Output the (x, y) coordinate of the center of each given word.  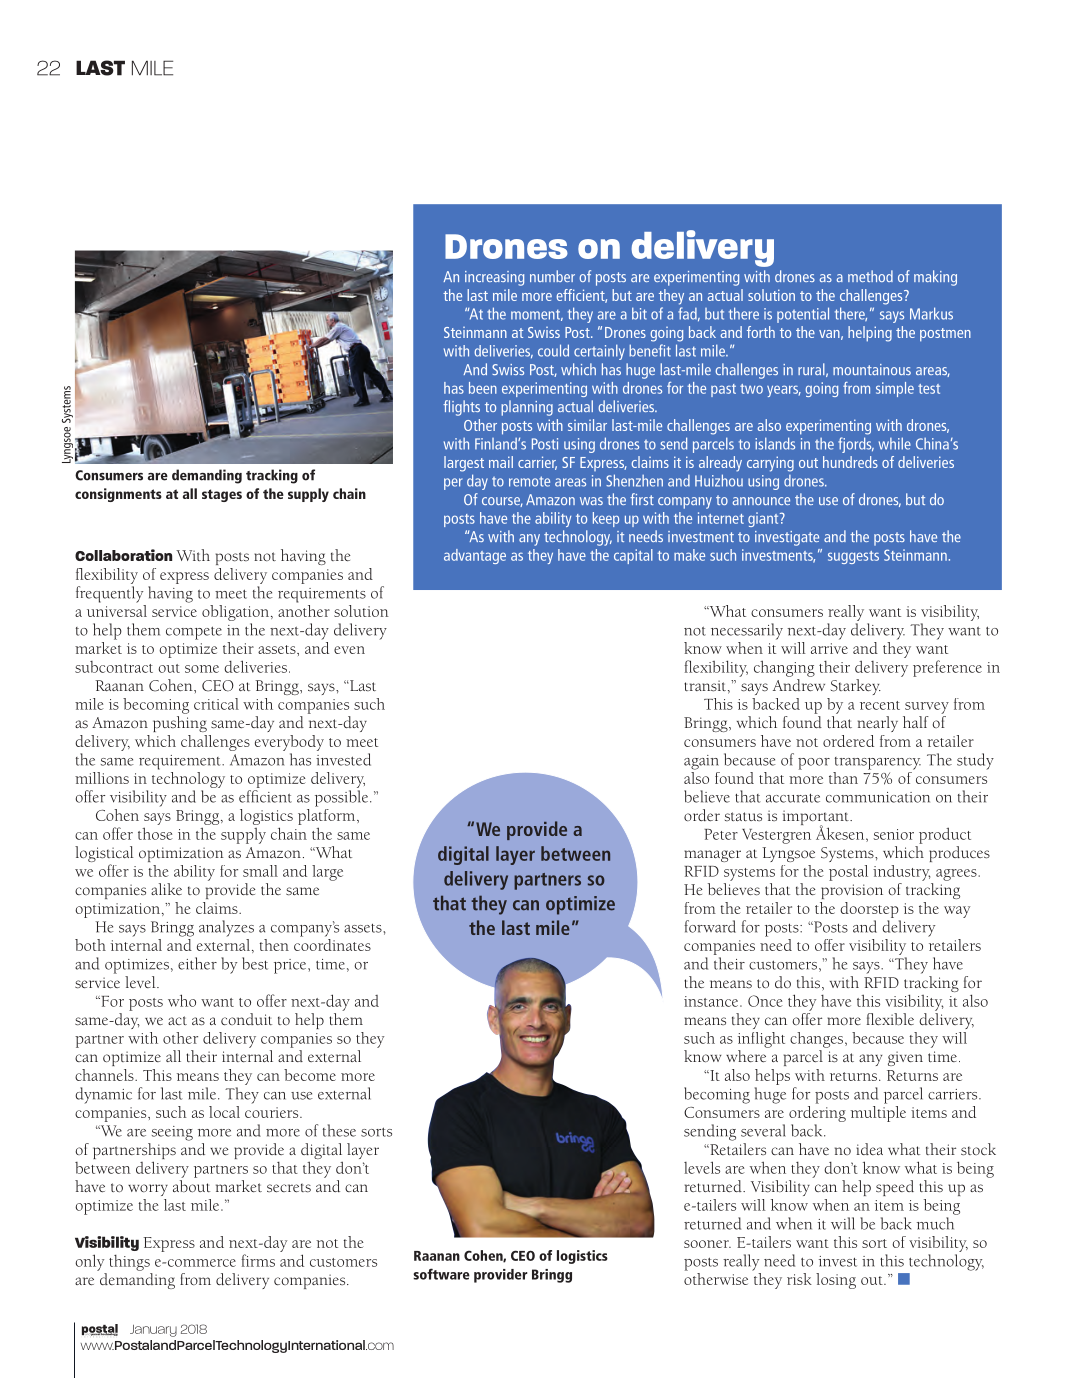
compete (194, 633)
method (870, 276)
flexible (890, 1019)
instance (712, 1001)
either (197, 963)
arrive (829, 648)
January (153, 1331)
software (441, 1274)
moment (537, 315)
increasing (494, 278)
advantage (475, 556)
